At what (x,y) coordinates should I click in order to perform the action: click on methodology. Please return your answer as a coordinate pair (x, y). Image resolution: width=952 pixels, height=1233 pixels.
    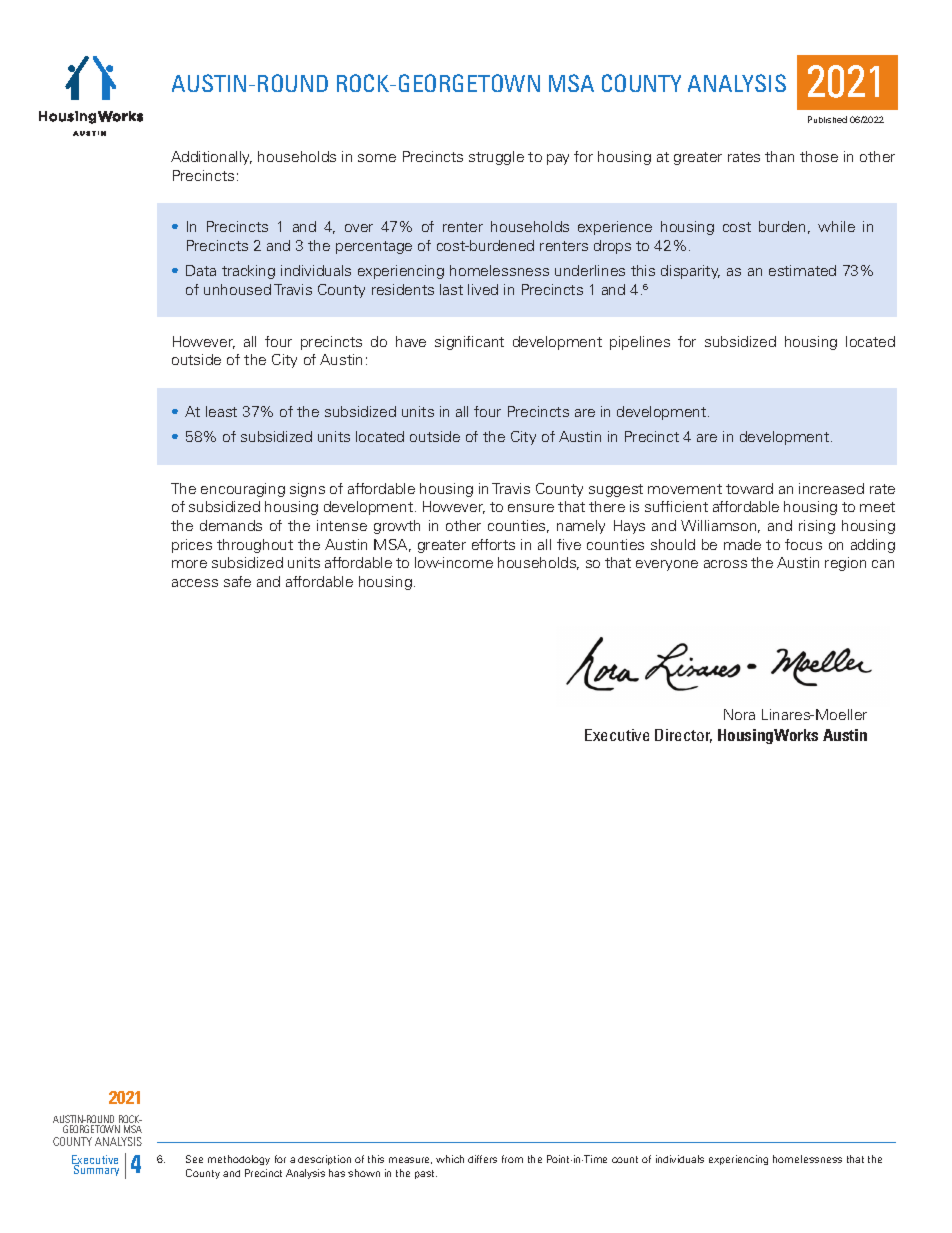
    Looking at the image, I should click on (239, 1160).
